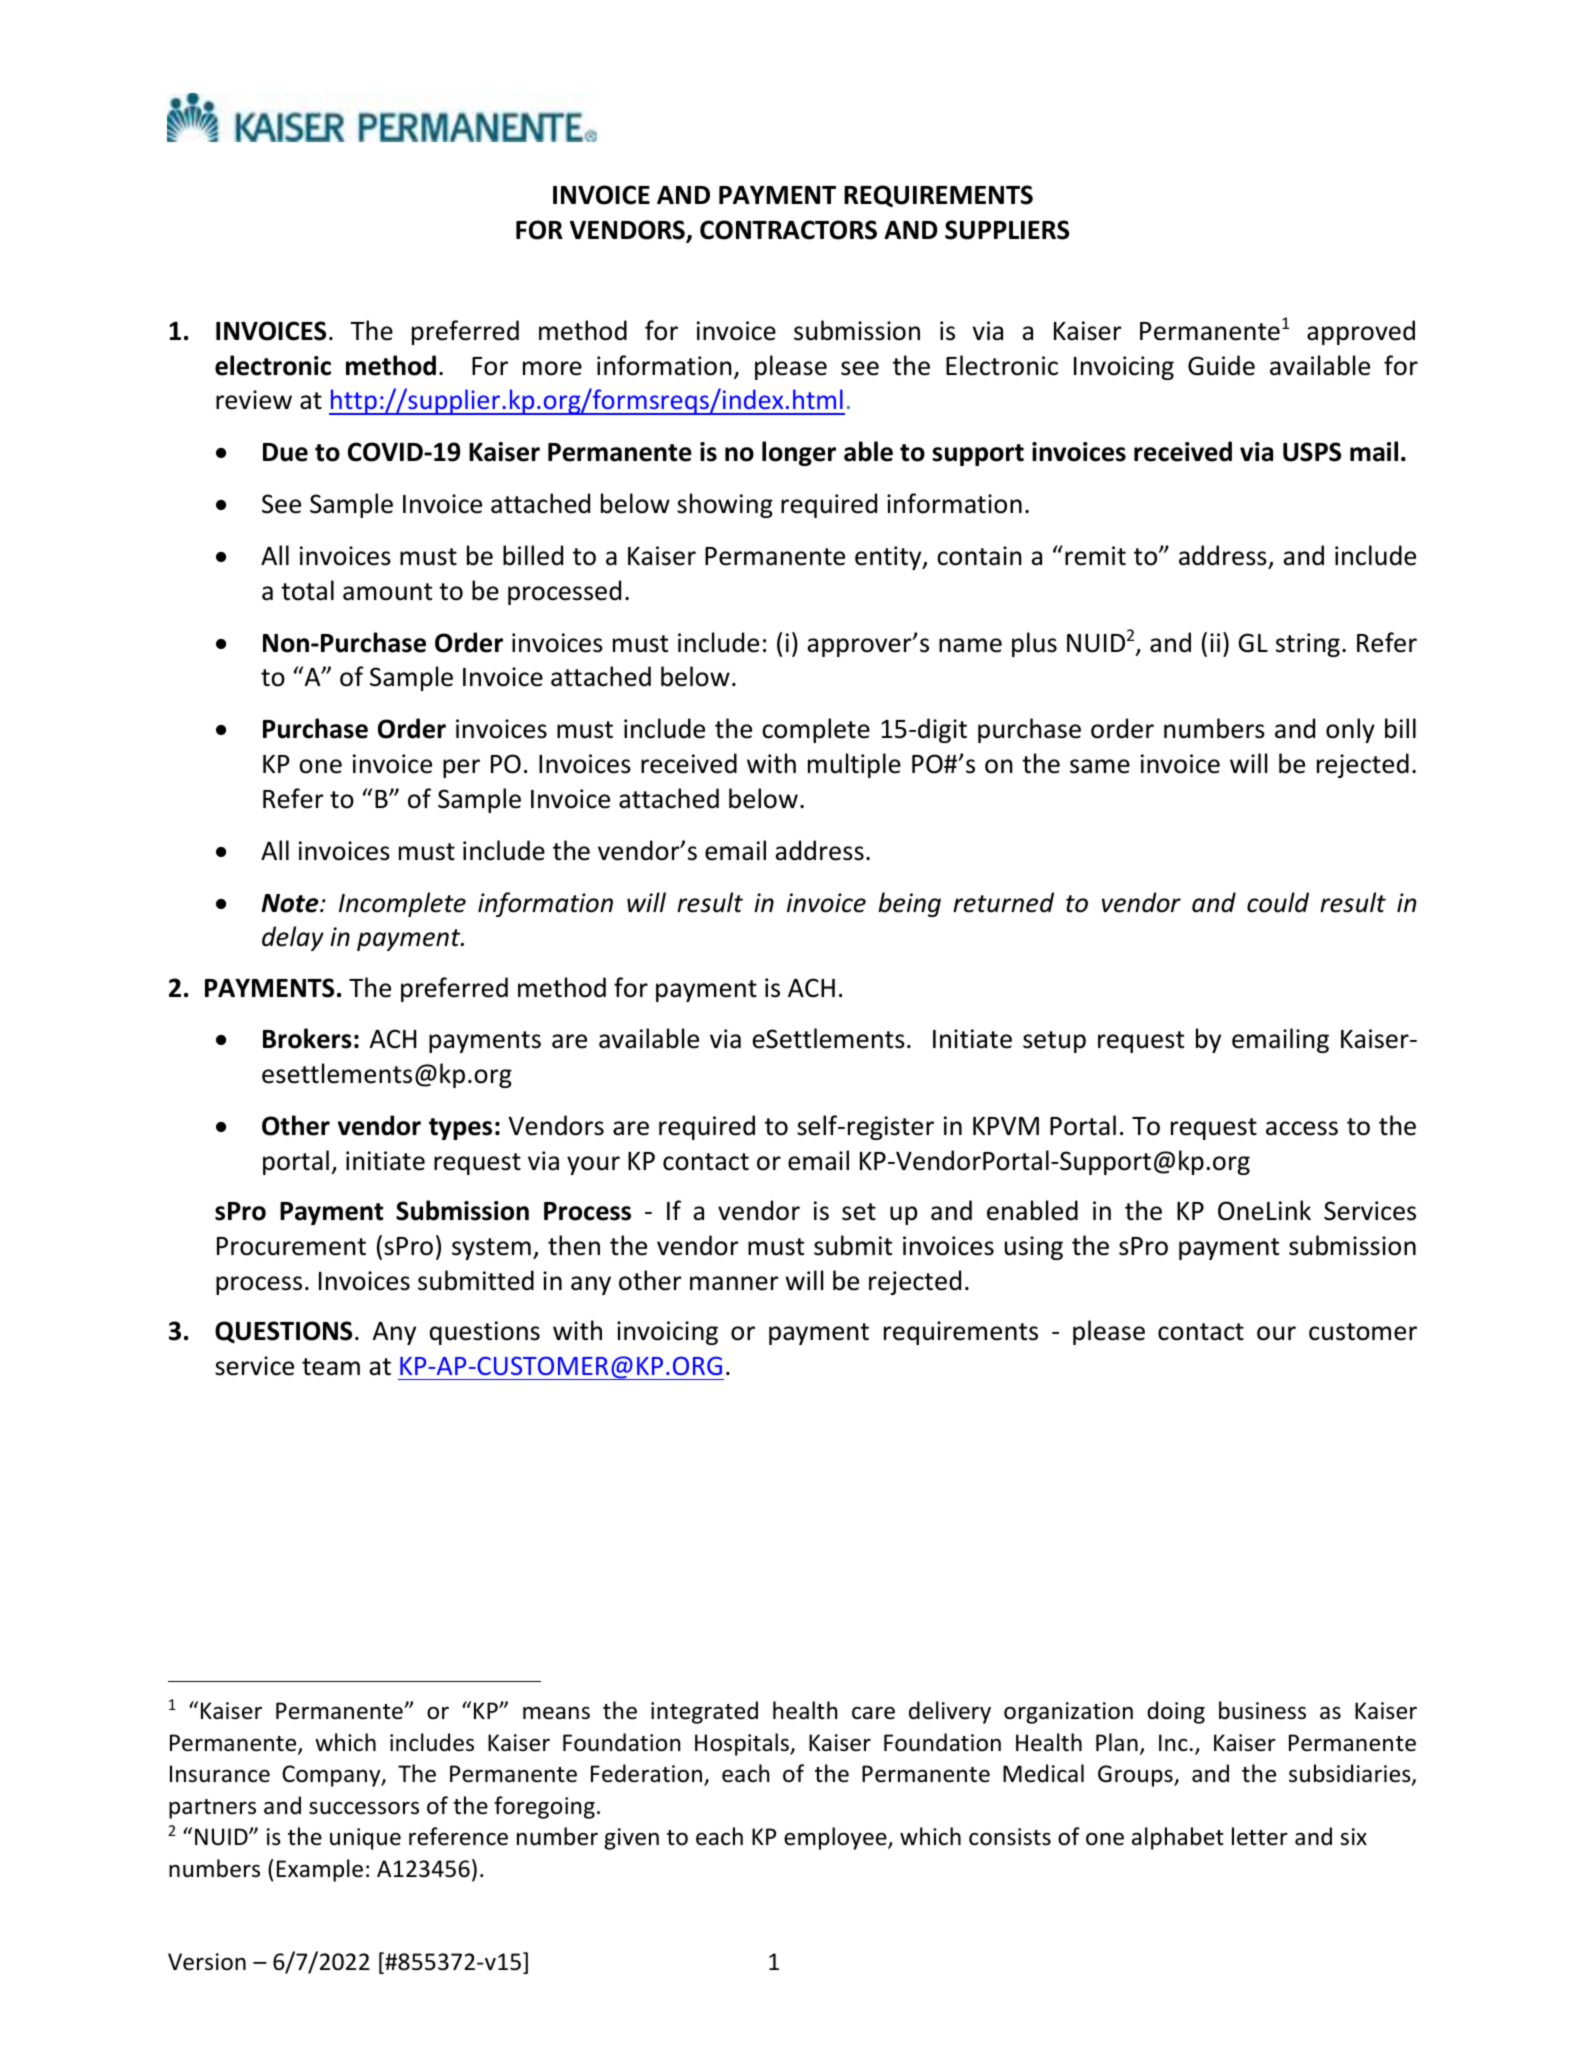 This page has width=1585, height=2052. I want to click on access, so click(1302, 1128).
